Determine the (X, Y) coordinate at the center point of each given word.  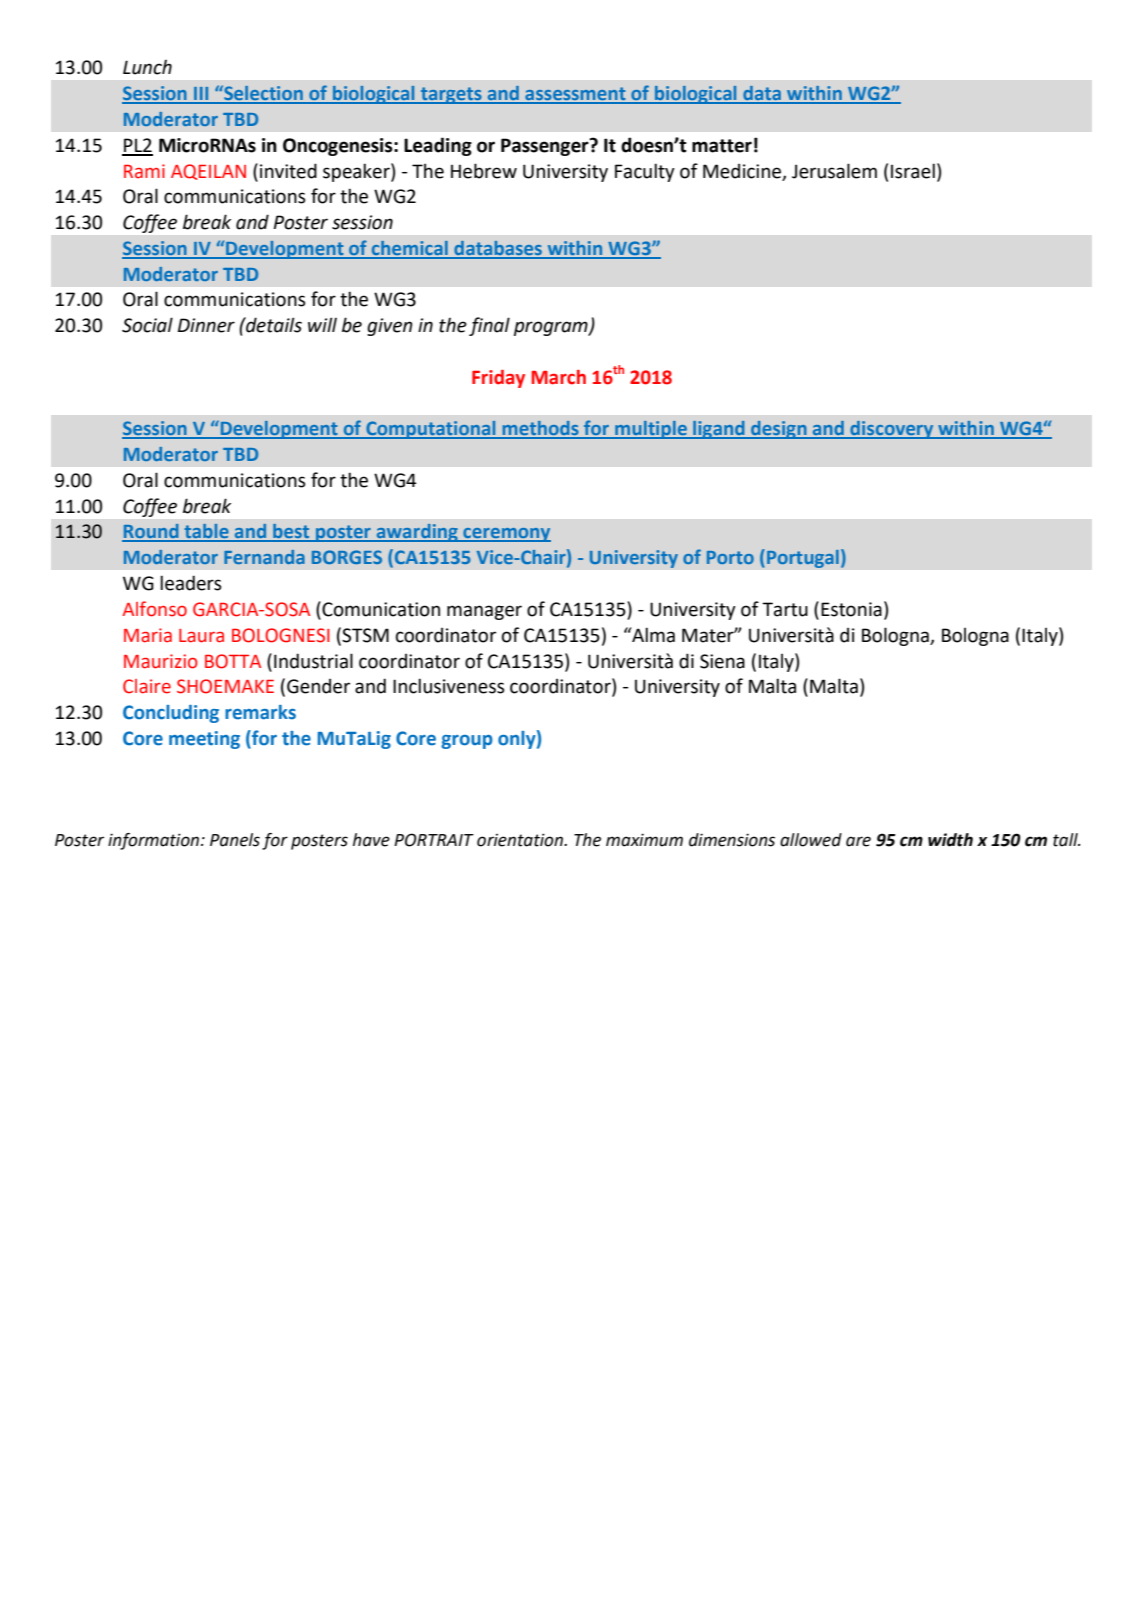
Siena (722, 661)
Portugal (803, 558)
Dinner (206, 325)
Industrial (313, 661)
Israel (913, 171)
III (201, 95)
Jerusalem (834, 171)
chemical (410, 249)
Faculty (645, 172)
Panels (235, 840)
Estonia (851, 609)
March (558, 377)
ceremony (506, 535)
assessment (575, 95)
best (291, 532)
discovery (892, 430)
